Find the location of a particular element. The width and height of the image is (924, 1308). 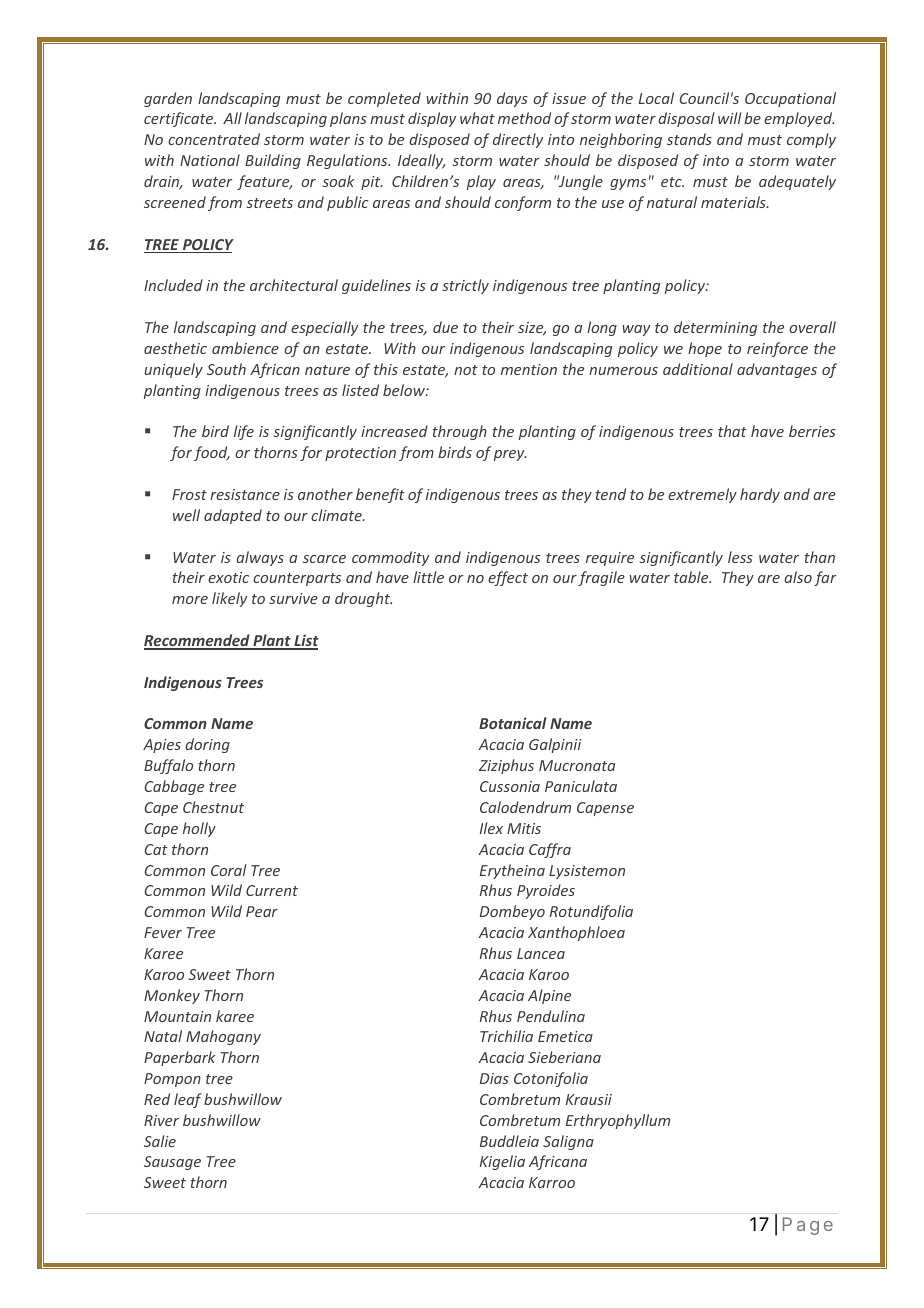

concentrated is located at coordinates (214, 139).
